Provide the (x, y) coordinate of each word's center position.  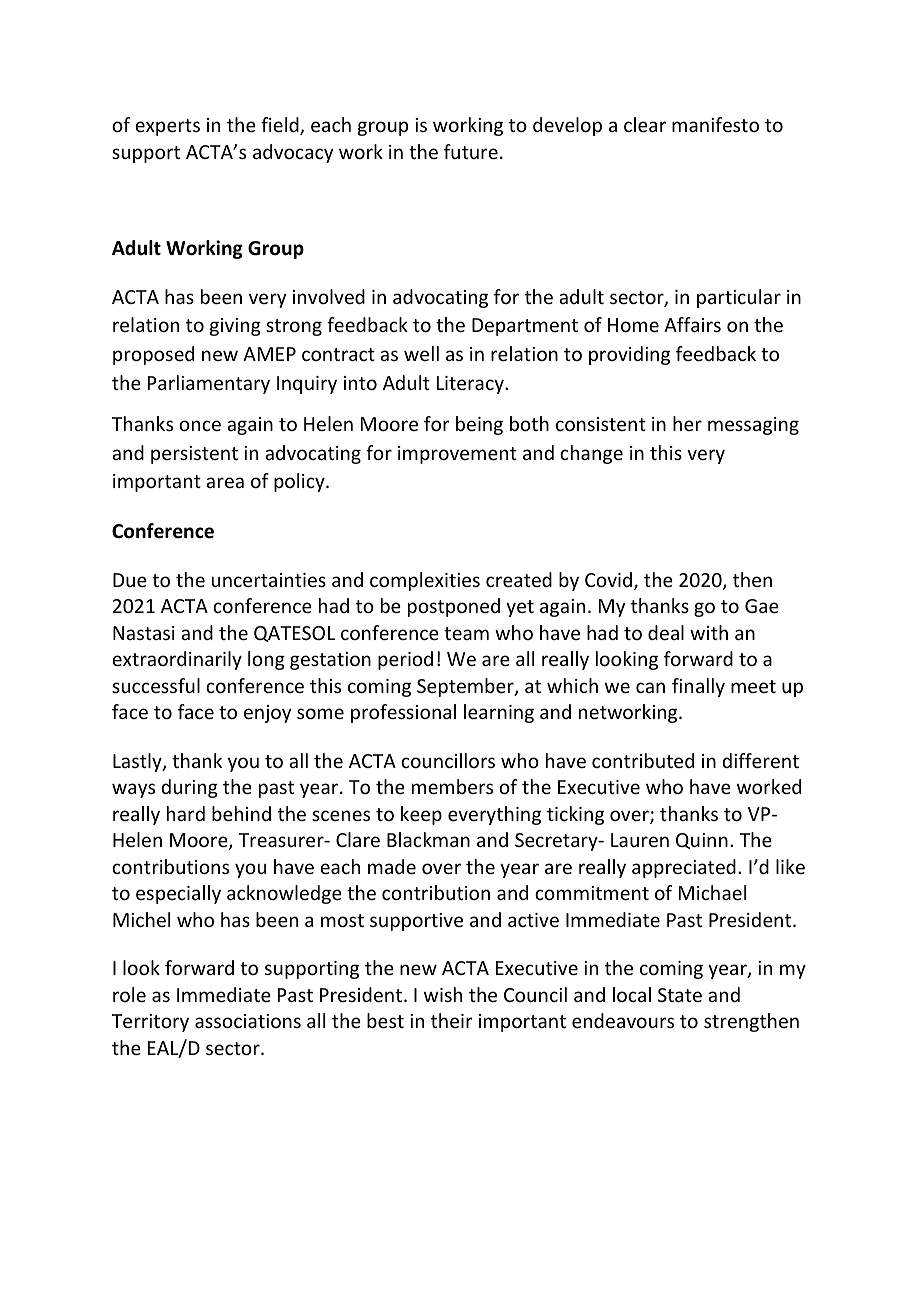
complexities (425, 581)
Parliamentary (209, 384)
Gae (762, 606)
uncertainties (269, 580)
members (452, 786)
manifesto (715, 124)
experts (167, 127)
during (189, 788)
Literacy (471, 385)
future (471, 151)
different (760, 760)
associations (248, 1021)
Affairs (692, 324)
